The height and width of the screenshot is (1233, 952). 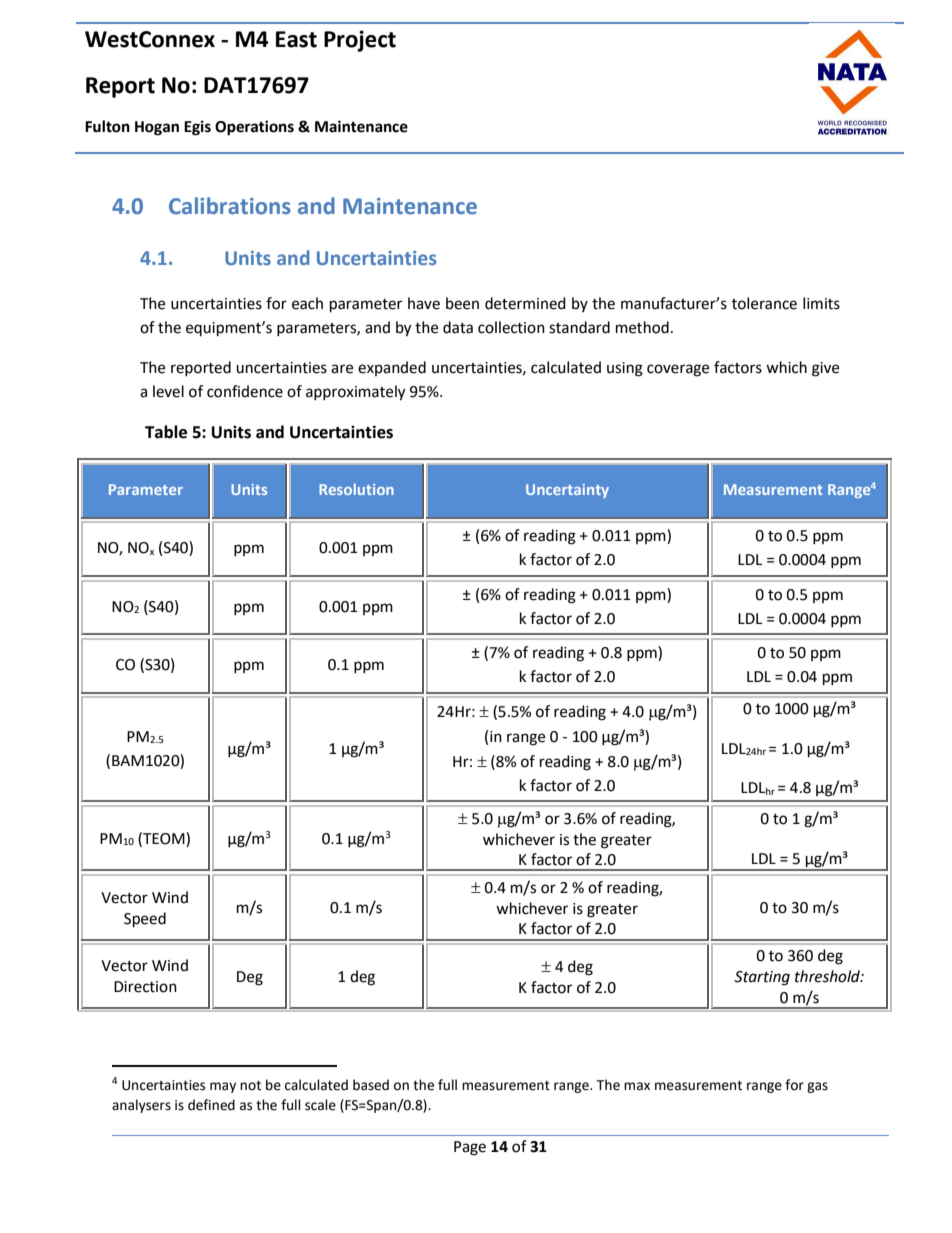 What do you see at coordinates (211, 1105) in the screenshot?
I see `defined` at bounding box center [211, 1105].
